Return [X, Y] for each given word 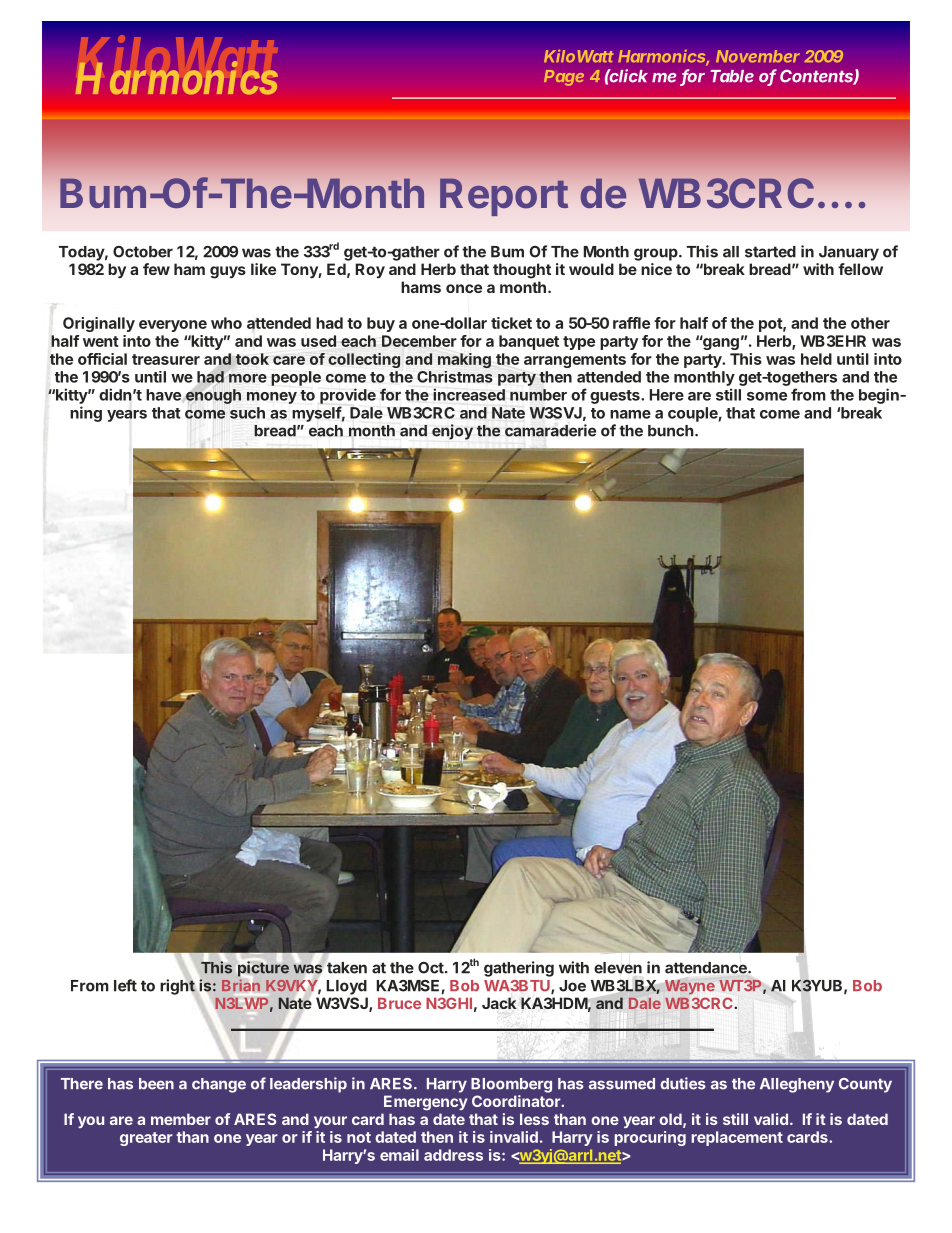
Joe [572, 986]
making [464, 360]
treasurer [166, 359]
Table [732, 76]
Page [564, 78]
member [181, 1119]
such [247, 413]
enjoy [452, 432]
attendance [707, 969]
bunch [671, 431]
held [816, 359]
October [143, 252]
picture [263, 969]
